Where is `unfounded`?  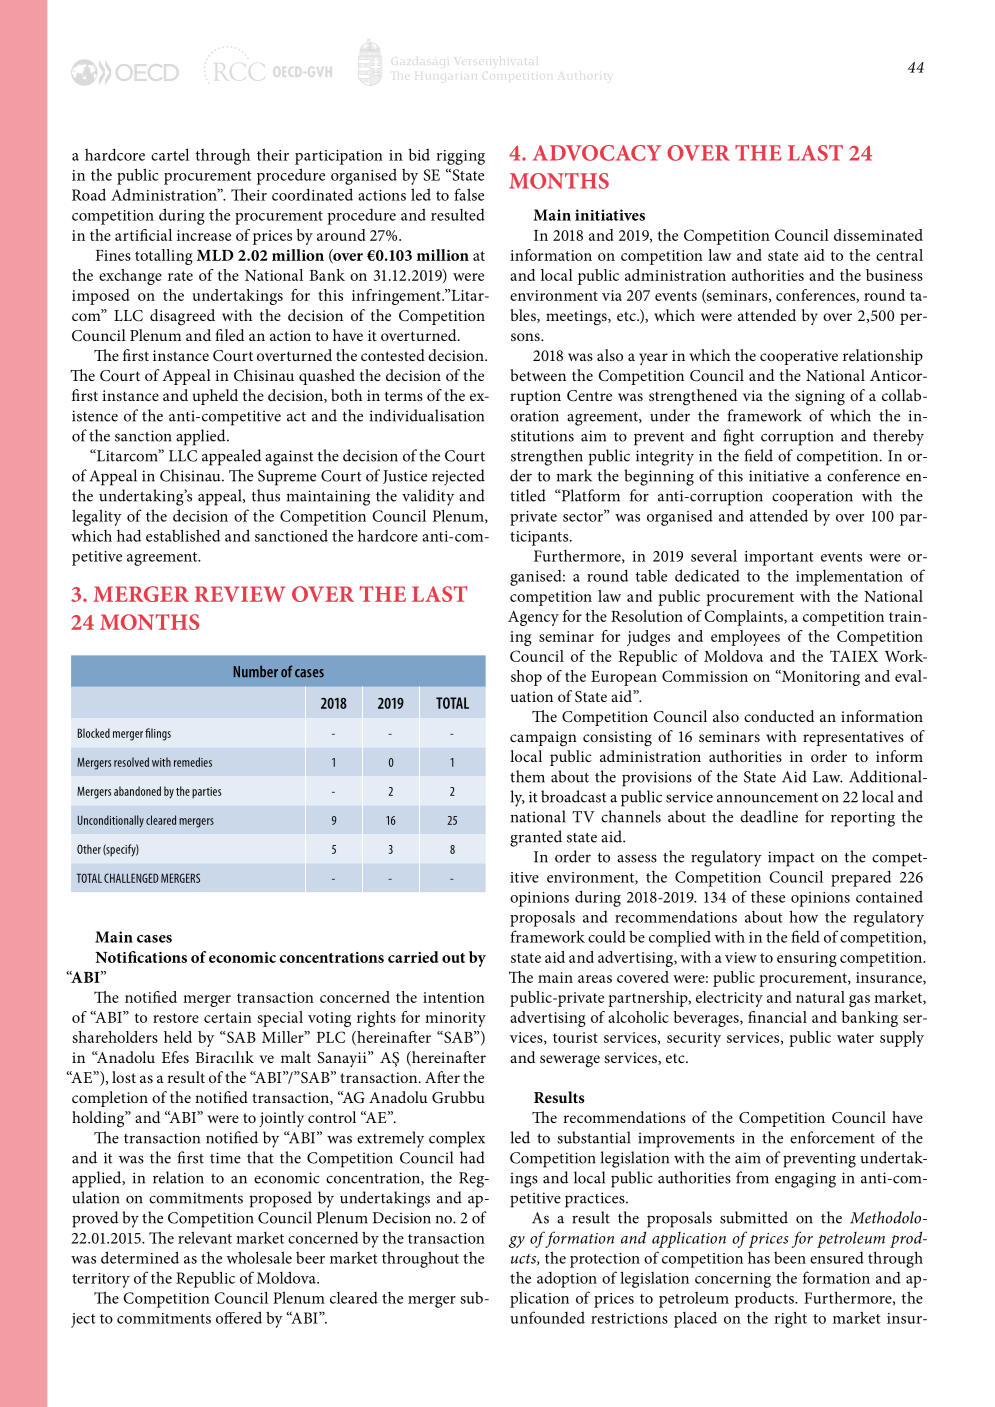 unfounded is located at coordinates (547, 1317).
